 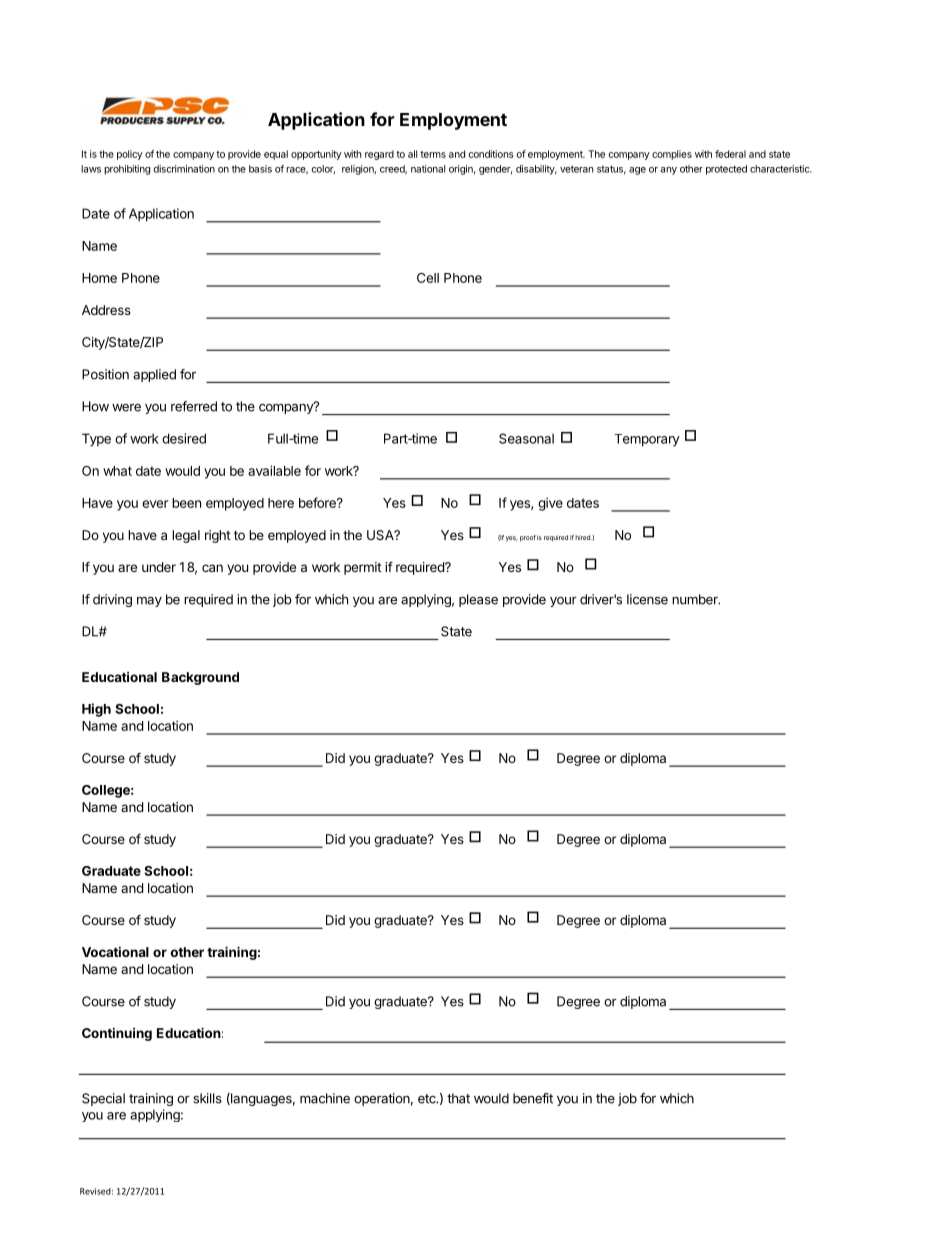 What do you see at coordinates (184, 169) in the page?
I see `discrimination` at bounding box center [184, 169].
